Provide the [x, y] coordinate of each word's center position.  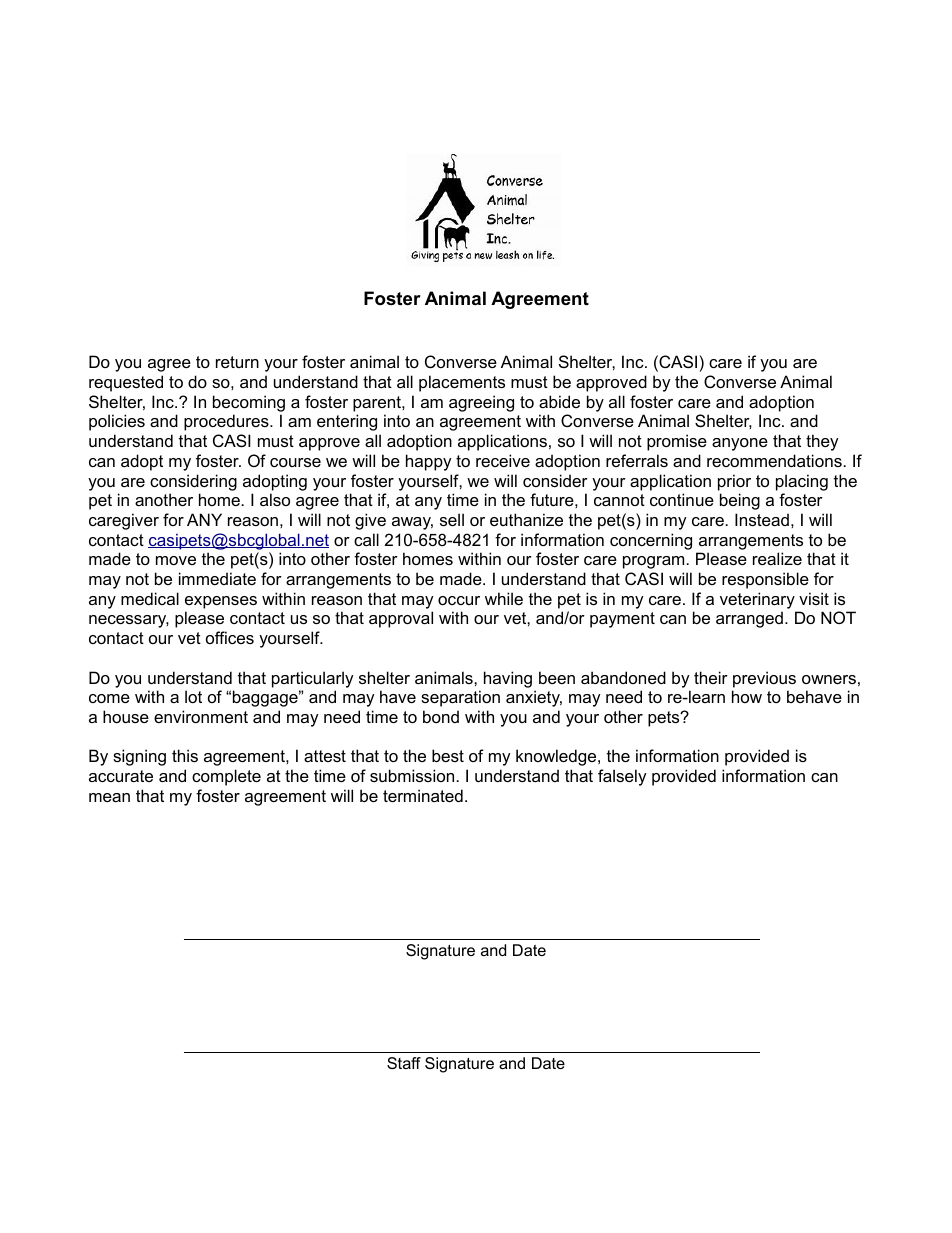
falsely [622, 777]
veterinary [757, 600]
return [237, 362]
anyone [740, 444]
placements [462, 383]
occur [459, 600]
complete [226, 777]
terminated [423, 795]
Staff [404, 1063]
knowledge [557, 757]
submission [412, 775]
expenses [221, 602]
